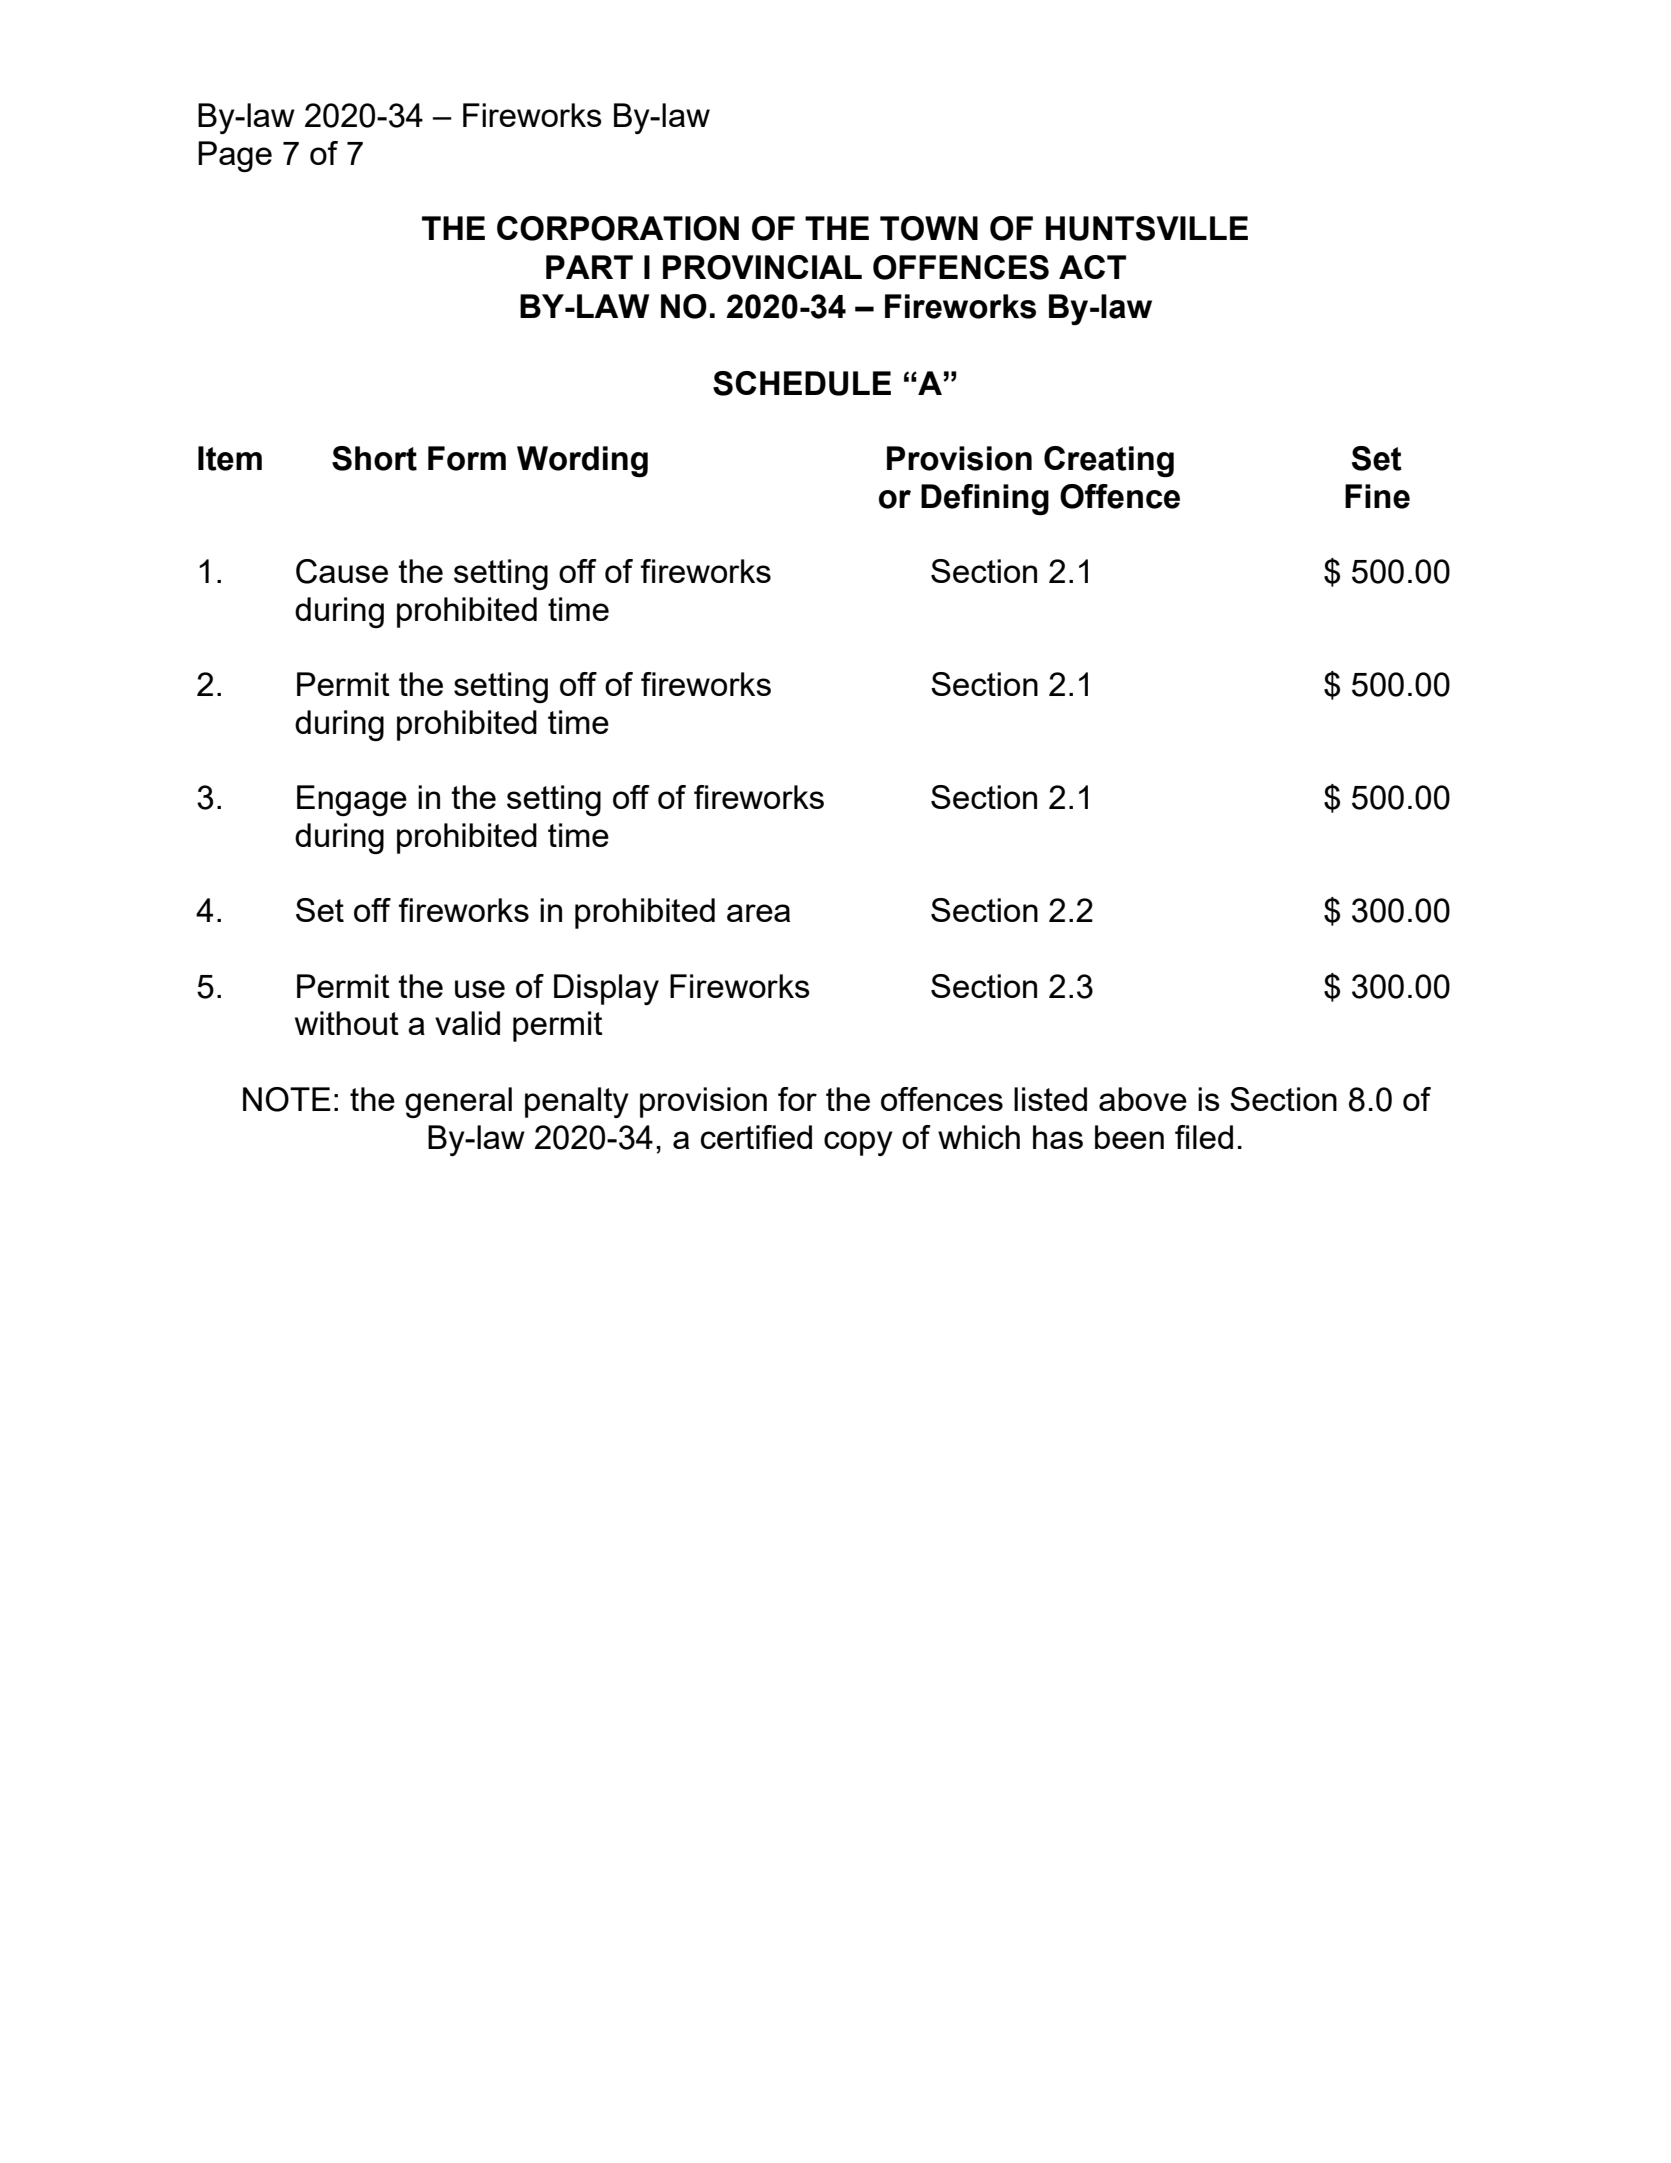 This screenshot has height=2163, width=1671. I want to click on above, so click(1143, 1099).
